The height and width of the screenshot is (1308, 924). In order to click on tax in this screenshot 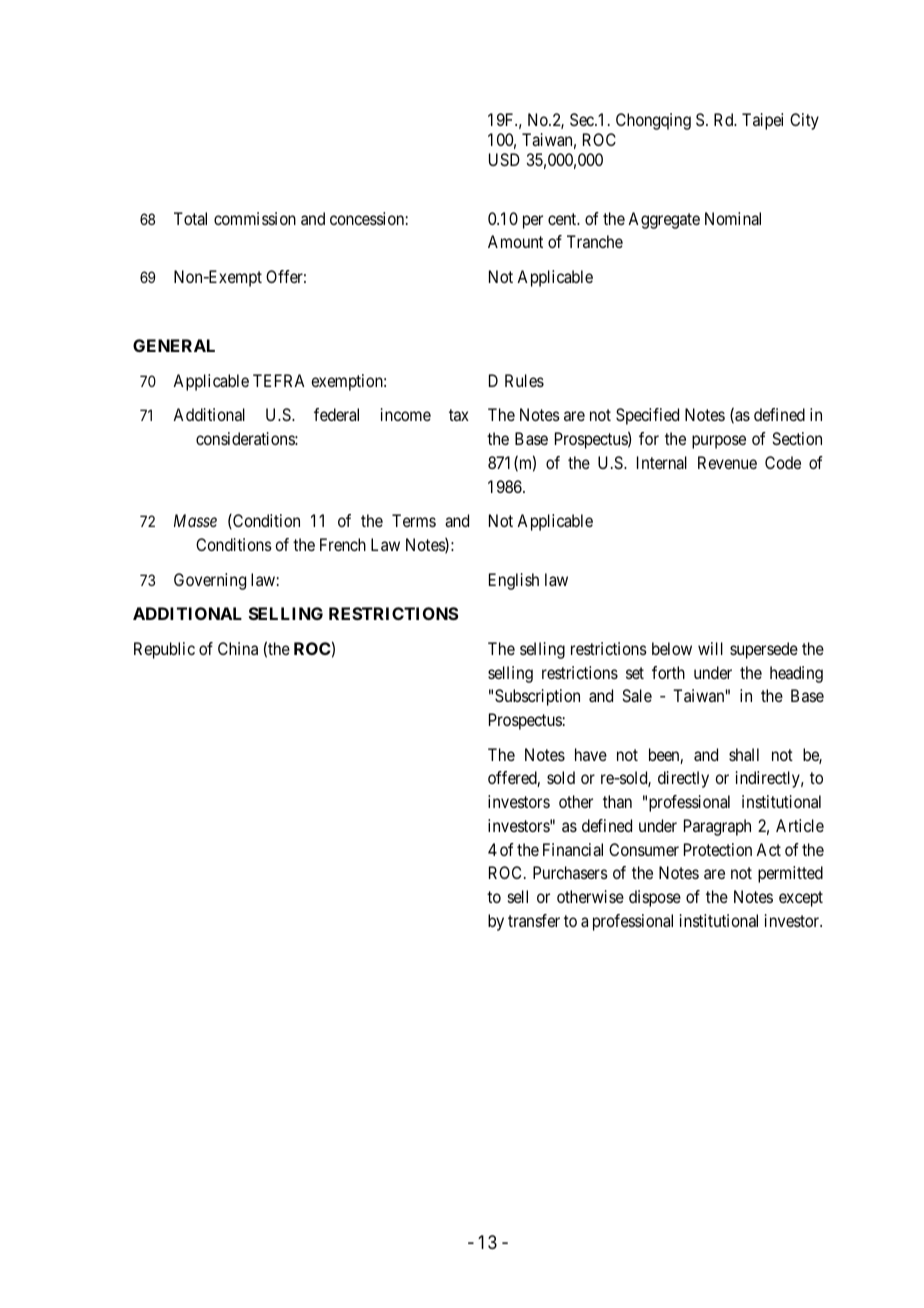, I will do `click(459, 415)`.
